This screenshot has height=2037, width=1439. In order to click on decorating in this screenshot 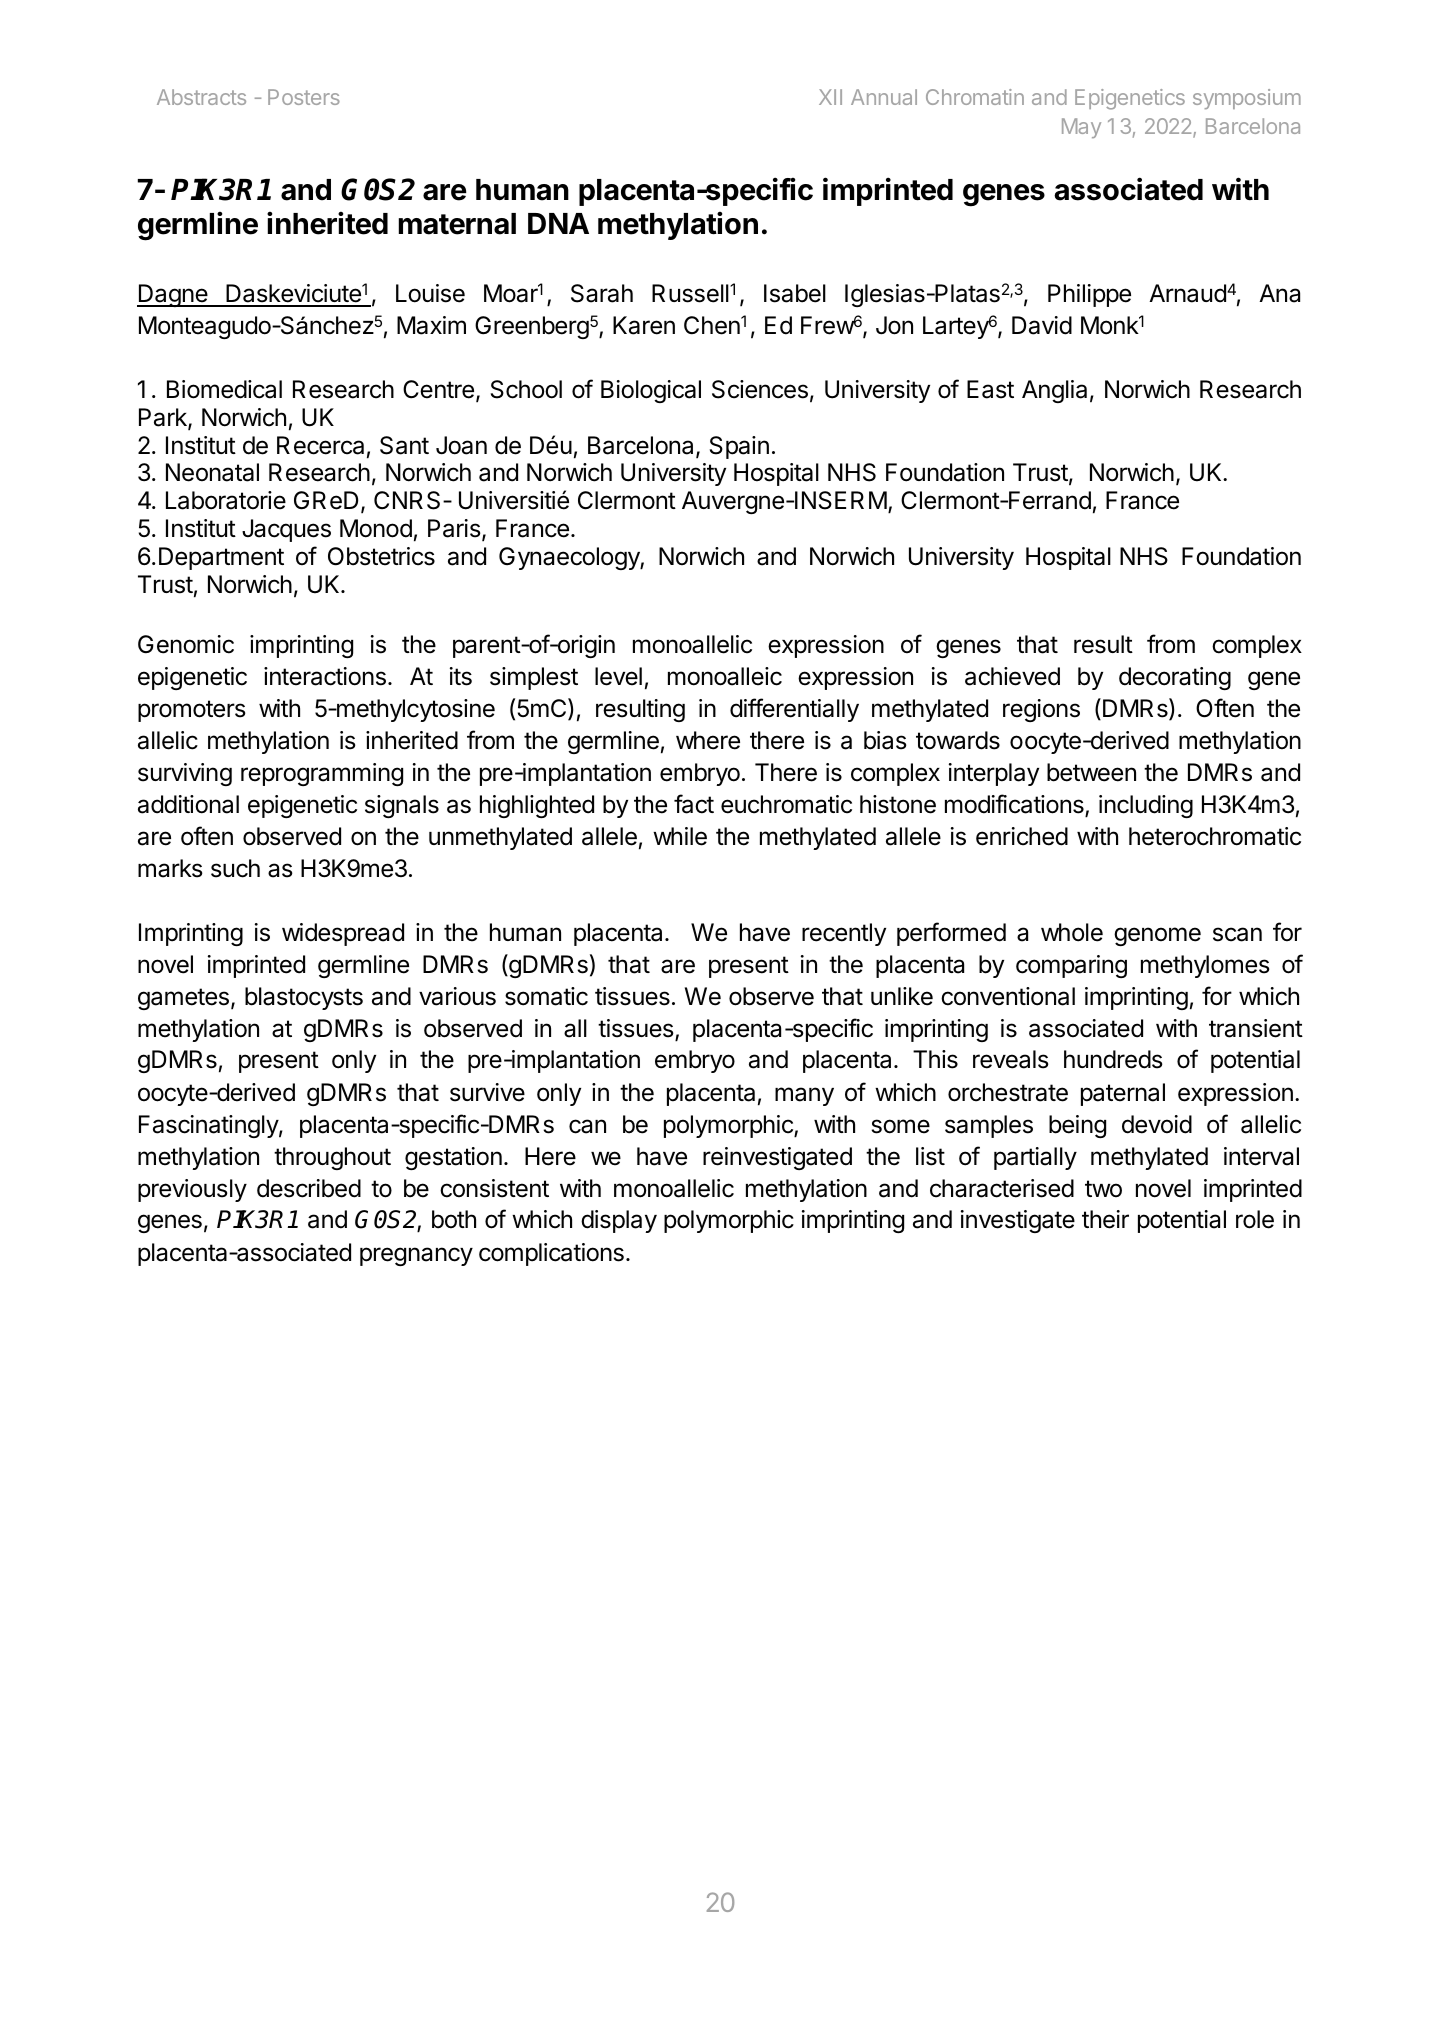, I will do `click(1175, 678)`.
